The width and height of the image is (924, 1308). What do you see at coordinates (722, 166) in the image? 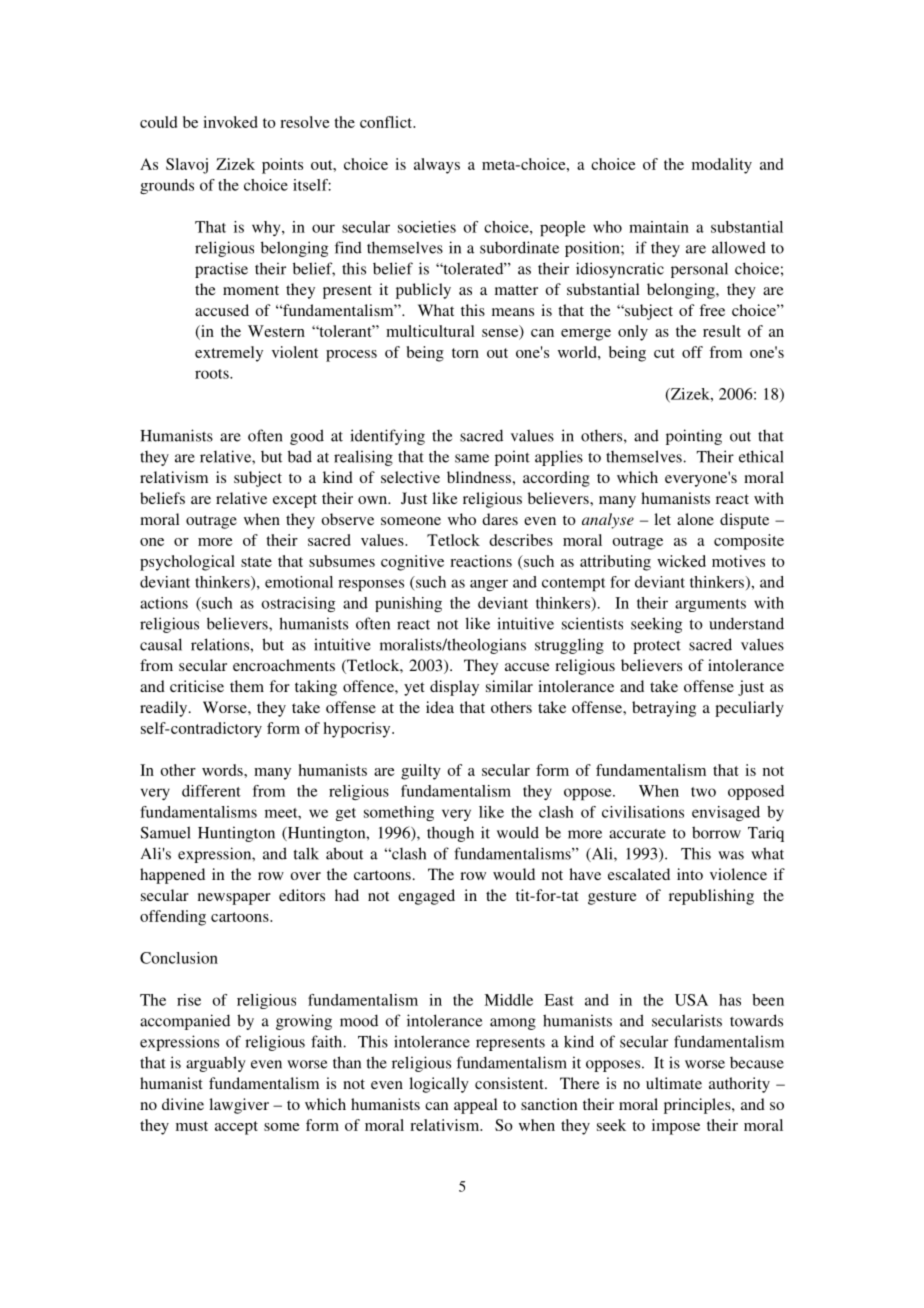
I see `modality` at bounding box center [722, 166].
